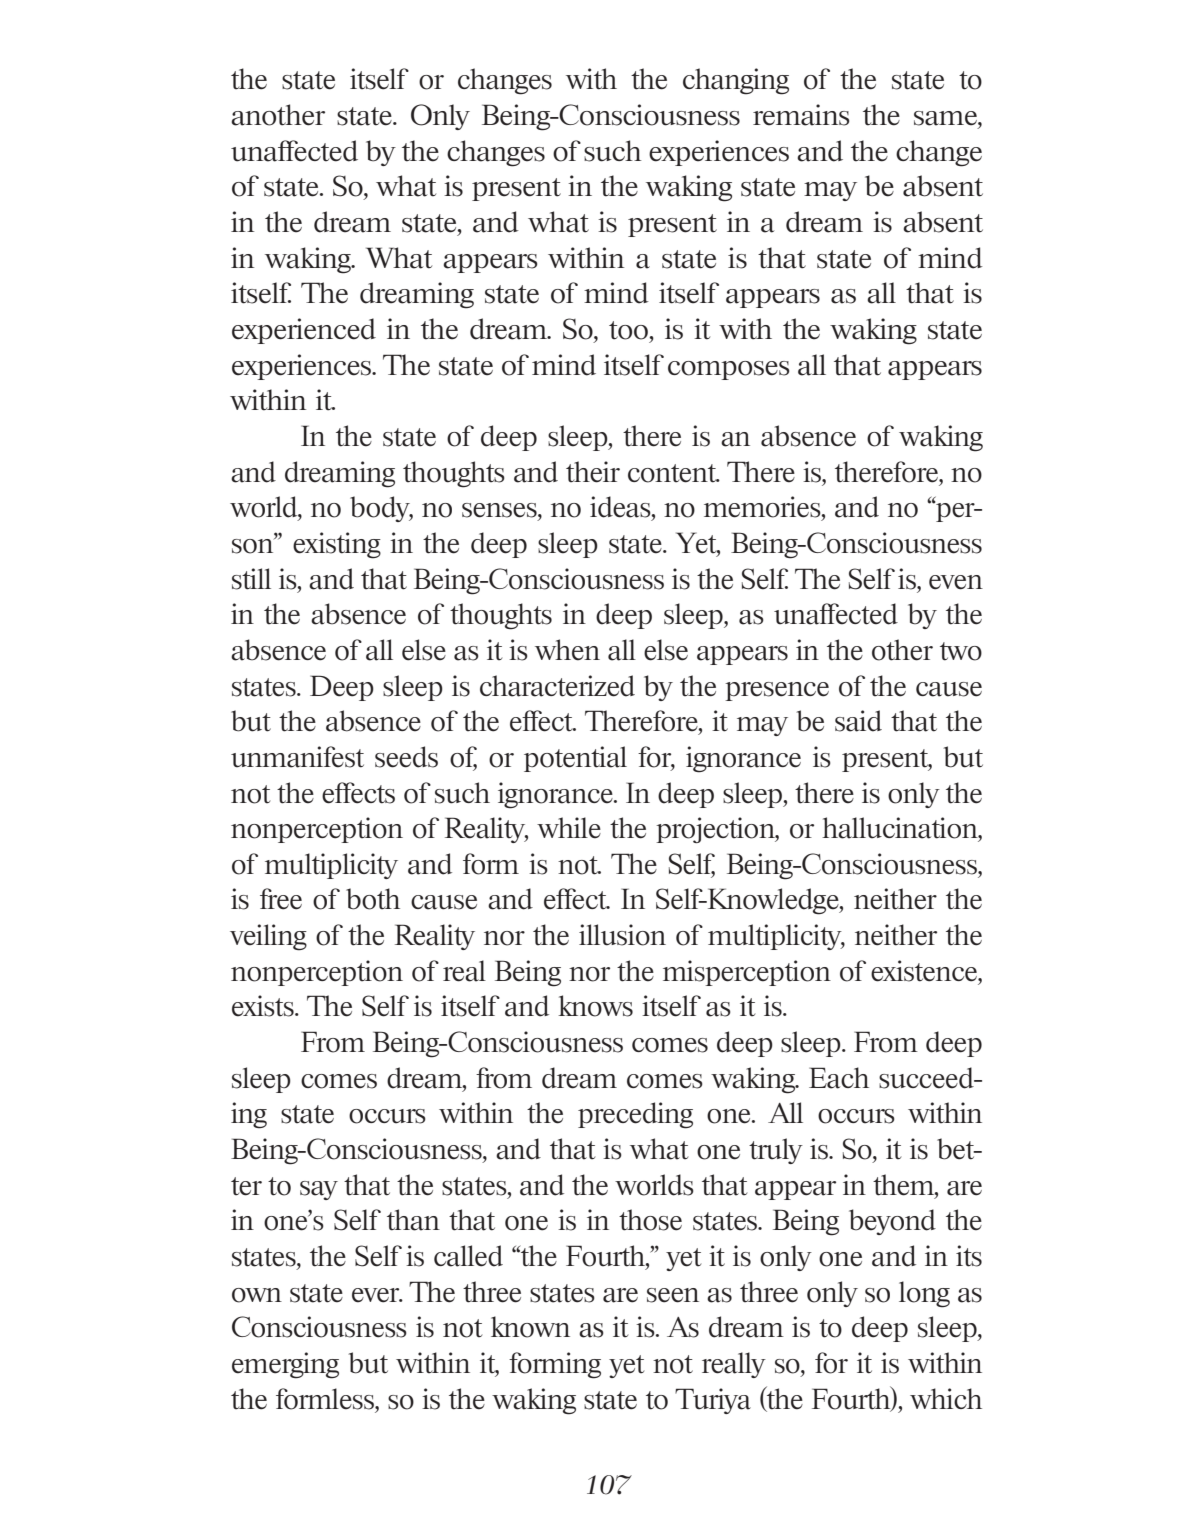  What do you see at coordinates (946, 1398) in the screenshot?
I see `which` at bounding box center [946, 1398].
